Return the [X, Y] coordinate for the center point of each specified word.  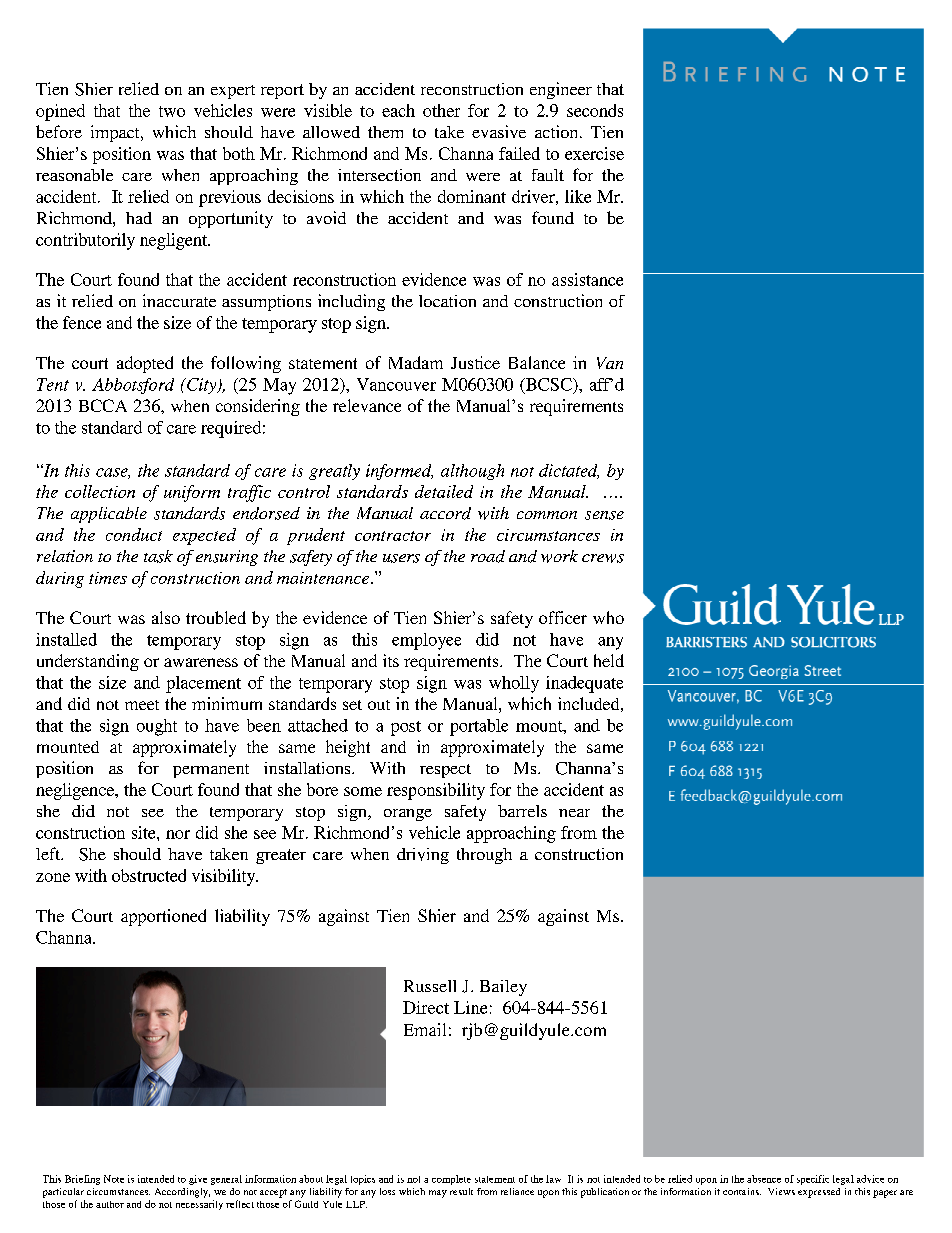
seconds [595, 110]
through [484, 856]
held [609, 660]
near [574, 813]
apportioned [163, 917]
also [166, 617]
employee [426, 641]
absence [764, 1179]
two [172, 111]
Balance [537, 362]
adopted [145, 364]
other [441, 110]
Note [114, 1179]
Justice [475, 362]
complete [451, 1180]
